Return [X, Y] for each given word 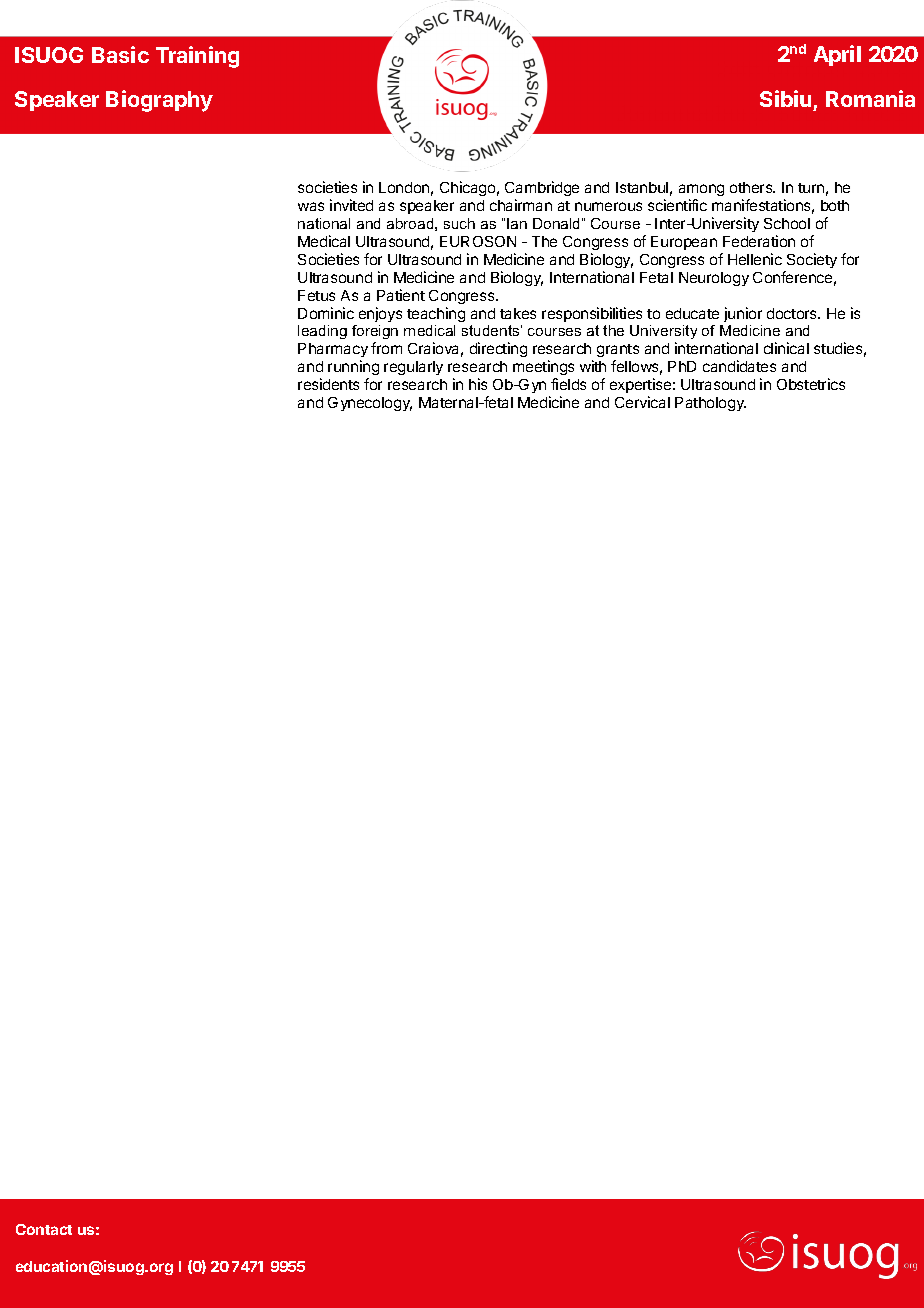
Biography [159, 101]
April [837, 55]
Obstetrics [811, 384]
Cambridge [542, 190]
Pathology [710, 404]
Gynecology [370, 404]
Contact [44, 1229]
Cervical [642, 402]
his [478, 384]
